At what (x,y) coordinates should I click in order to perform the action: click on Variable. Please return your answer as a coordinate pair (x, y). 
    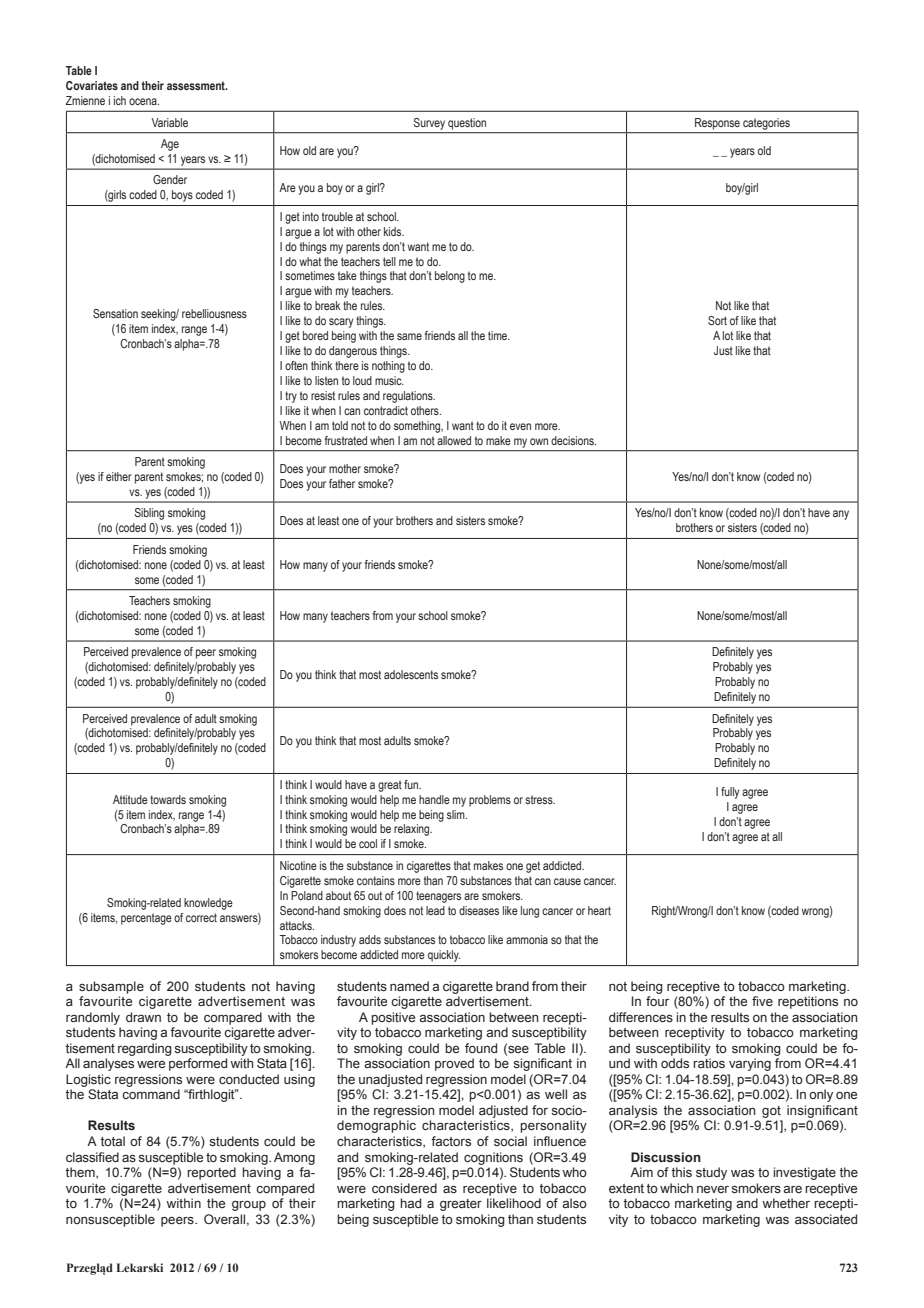
    Looking at the image, I should click on (169, 122).
